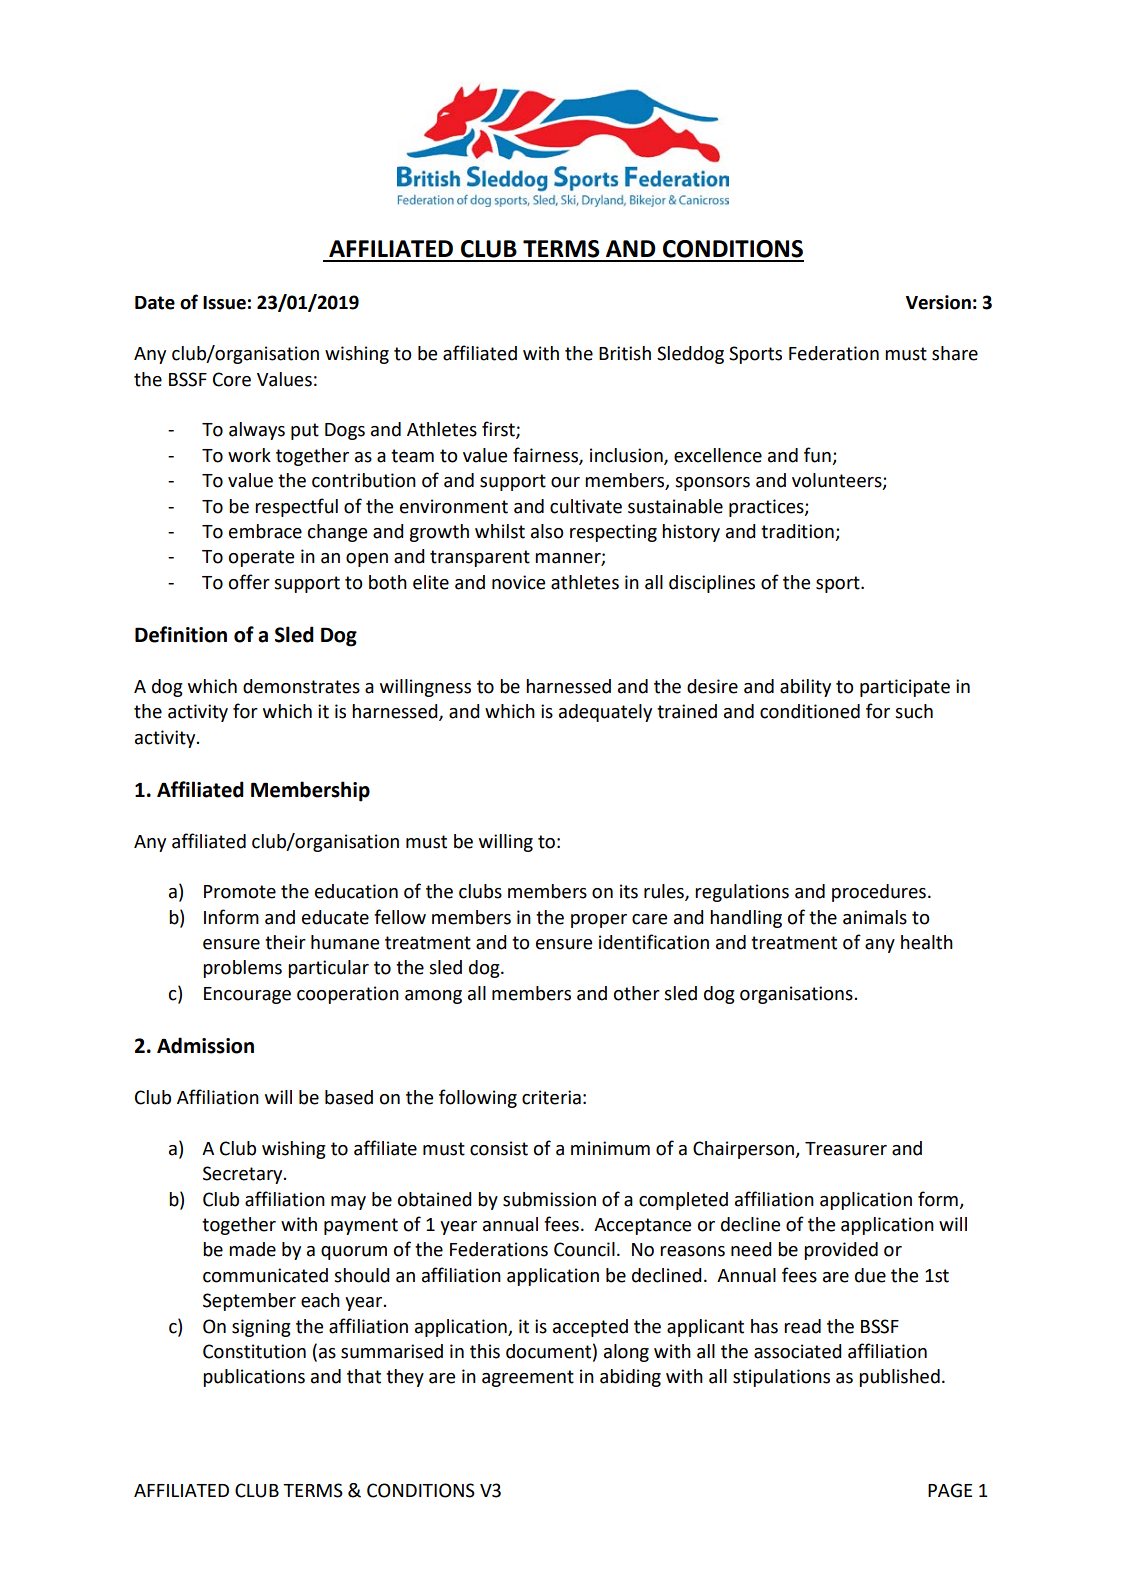 The height and width of the screenshot is (1593, 1127). Describe the element at coordinates (798, 532) in the screenshot. I see `tradition` at that location.
